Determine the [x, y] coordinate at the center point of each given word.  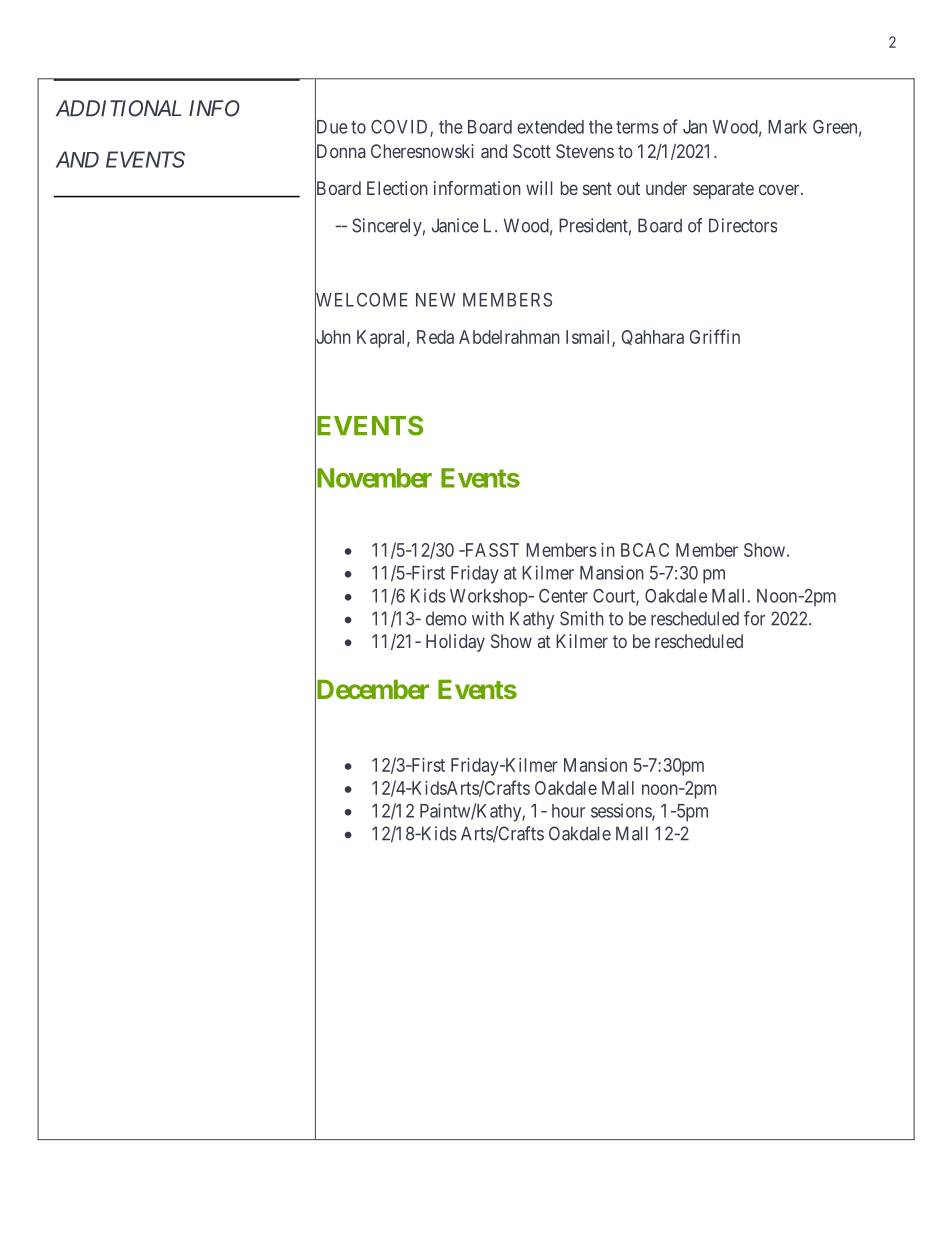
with [488, 618]
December [372, 690]
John [333, 337]
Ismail [589, 338]
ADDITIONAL [118, 108]
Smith [582, 618]
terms [637, 127]
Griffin [715, 336]
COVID [401, 128]
